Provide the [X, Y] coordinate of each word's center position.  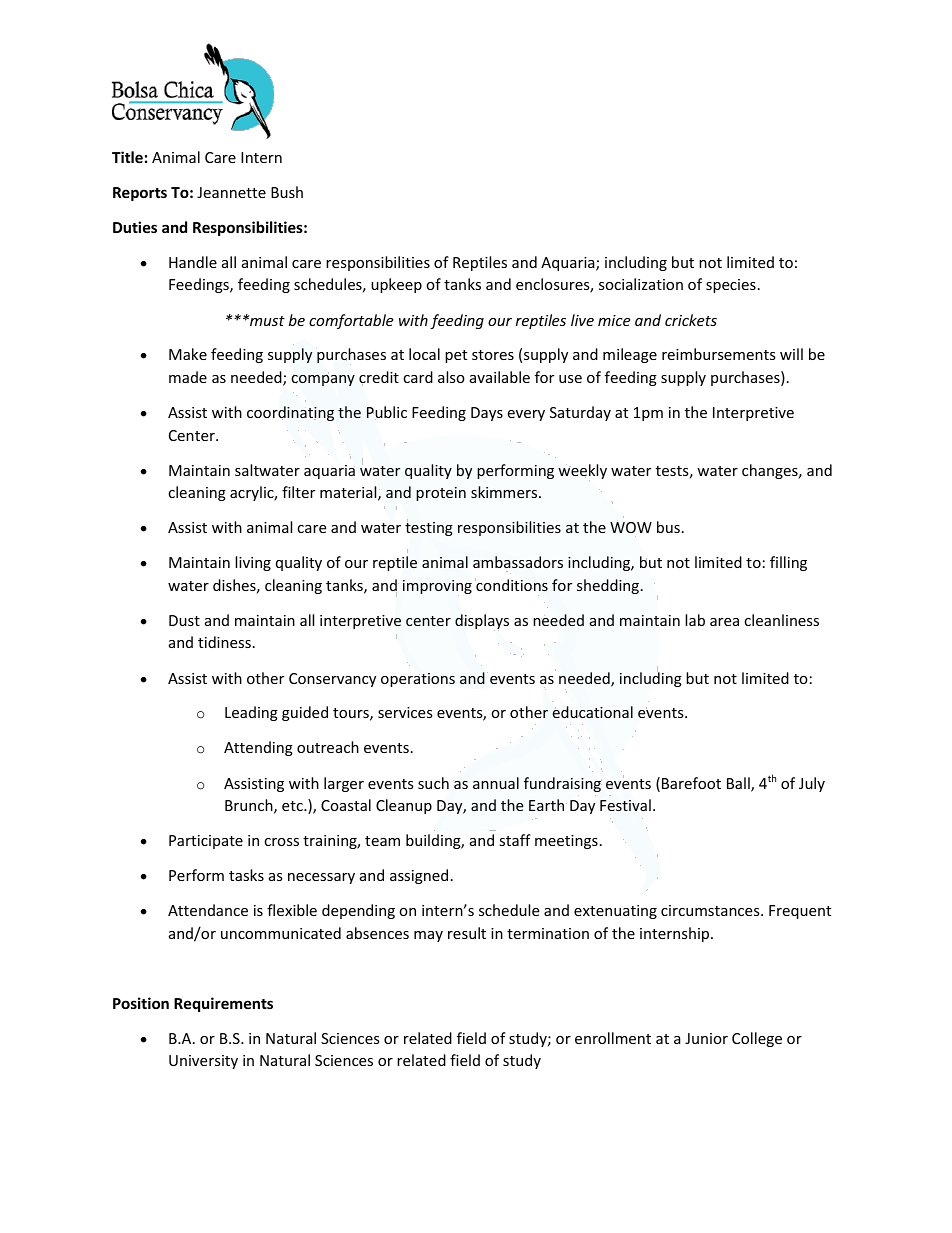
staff [515, 840]
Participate [206, 842]
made [188, 377]
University [203, 1062]
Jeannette [231, 192]
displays [482, 622]
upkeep [396, 285]
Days [487, 414]
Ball [739, 784]
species [731, 286]
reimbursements [719, 354]
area [724, 622]
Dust [184, 620]
